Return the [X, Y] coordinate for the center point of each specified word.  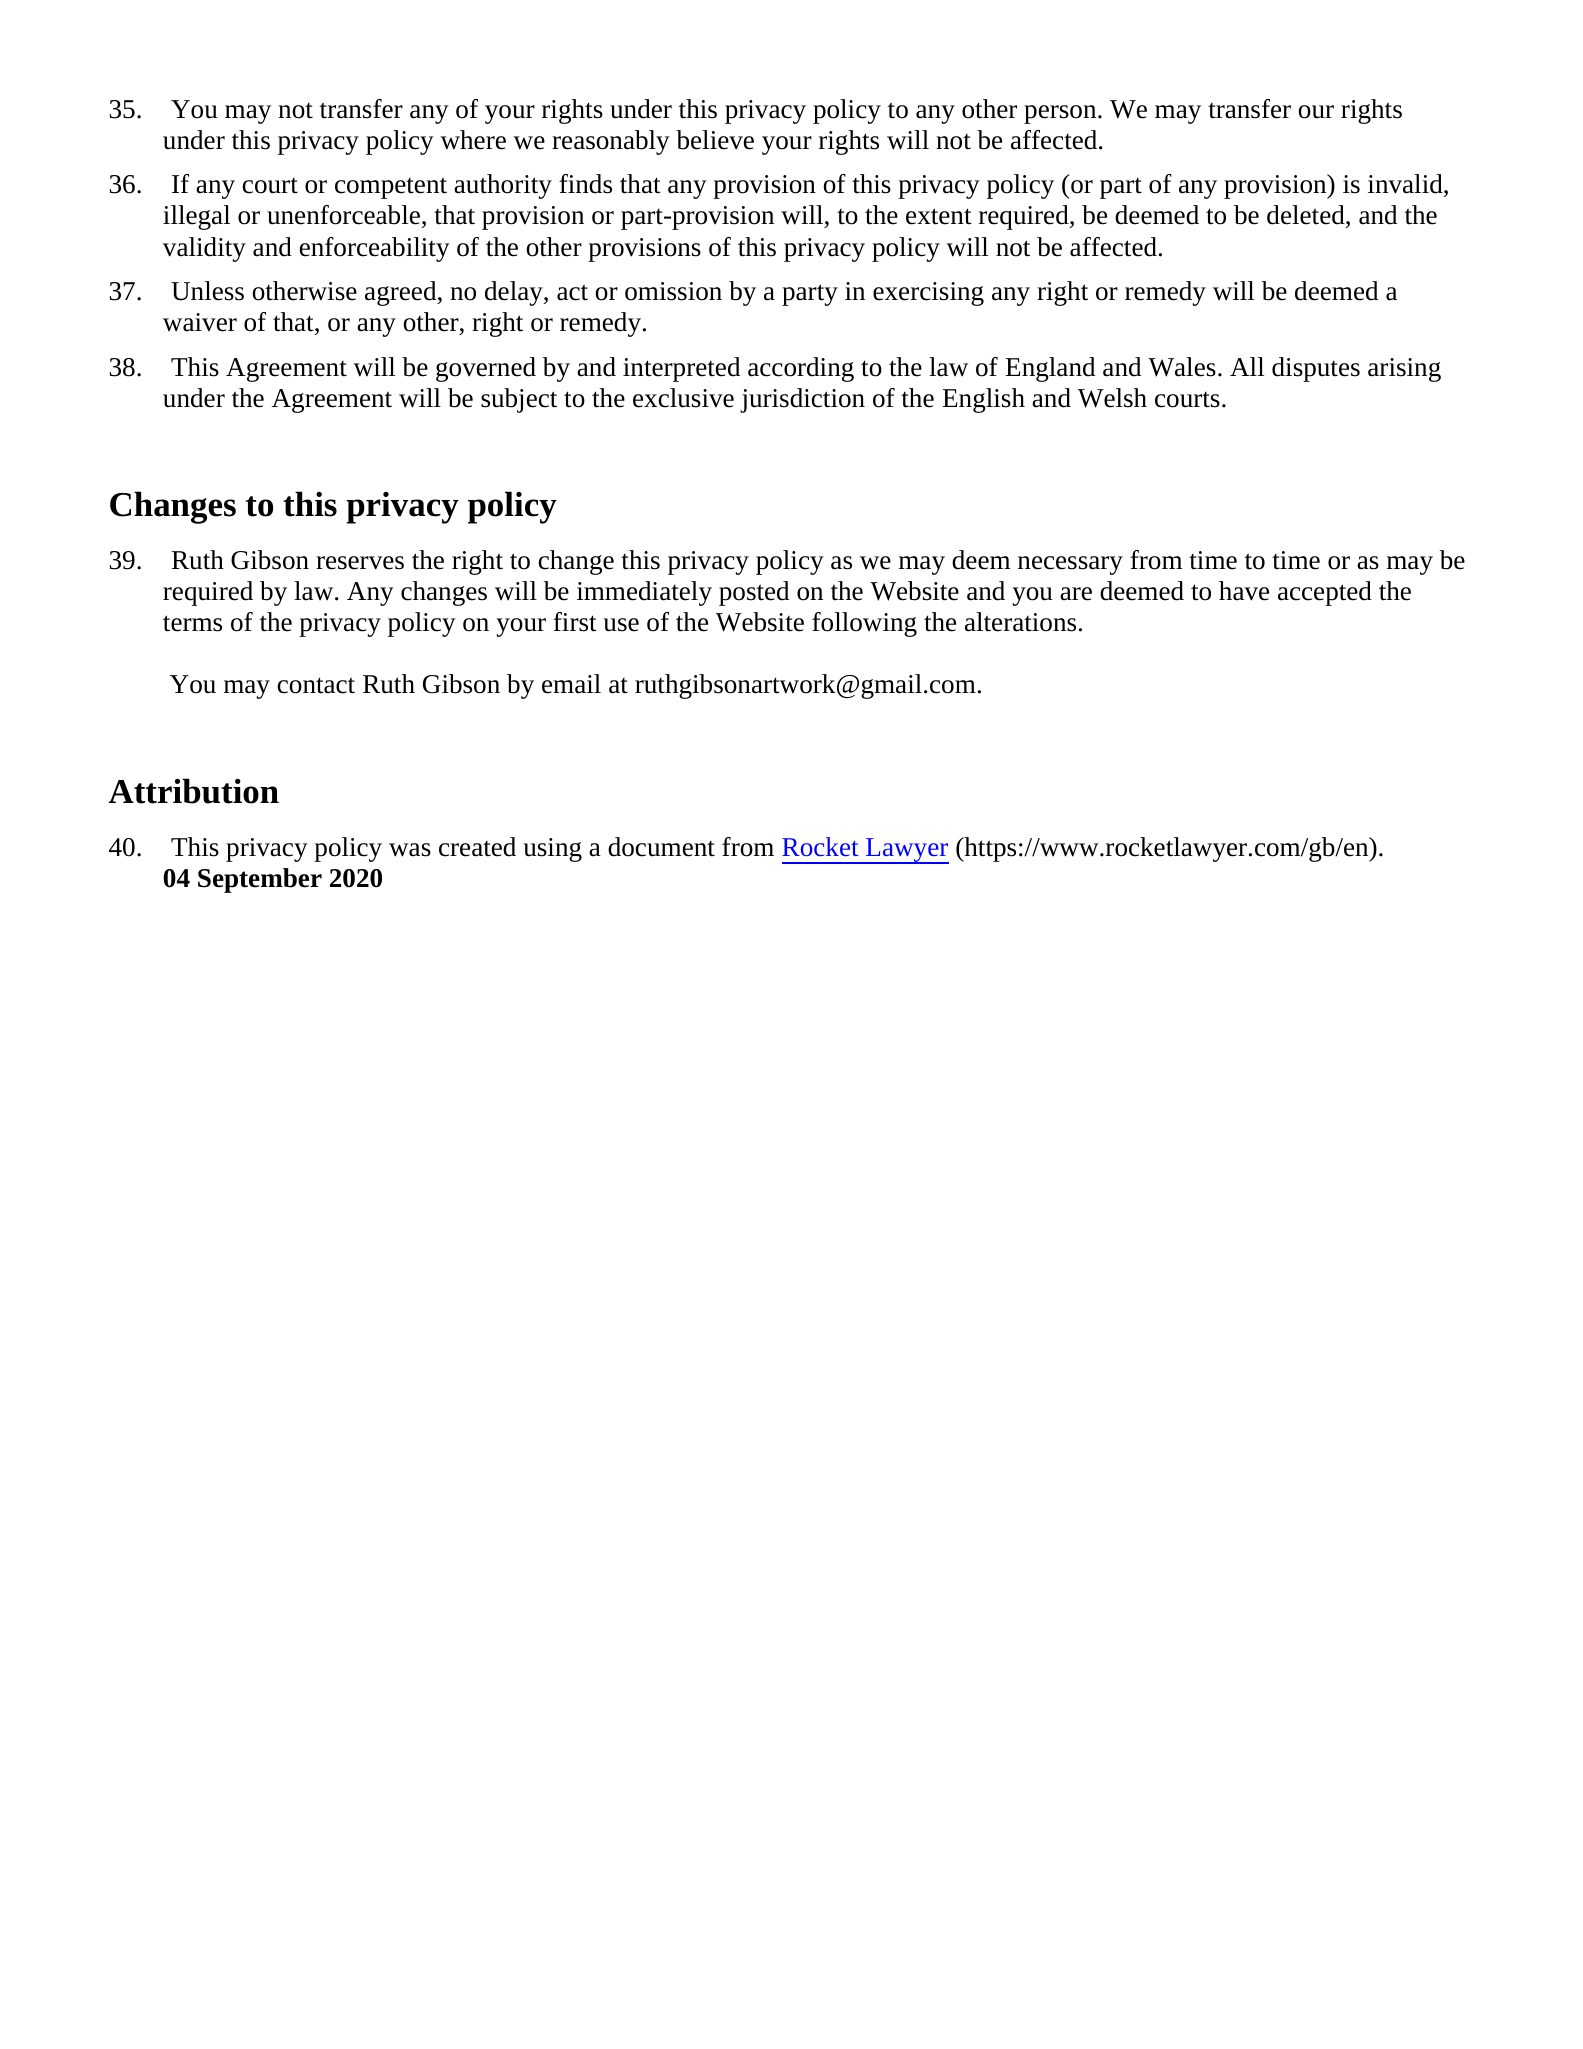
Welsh [1112, 398]
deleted [1307, 216]
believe [715, 140]
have [1244, 591]
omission [673, 291]
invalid [1406, 185]
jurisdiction [802, 400]
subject [519, 400]
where [473, 140]
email [571, 684]
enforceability [375, 249]
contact [316, 685]
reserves [360, 563]
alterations [1020, 622]
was [410, 850]
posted [754, 593]
